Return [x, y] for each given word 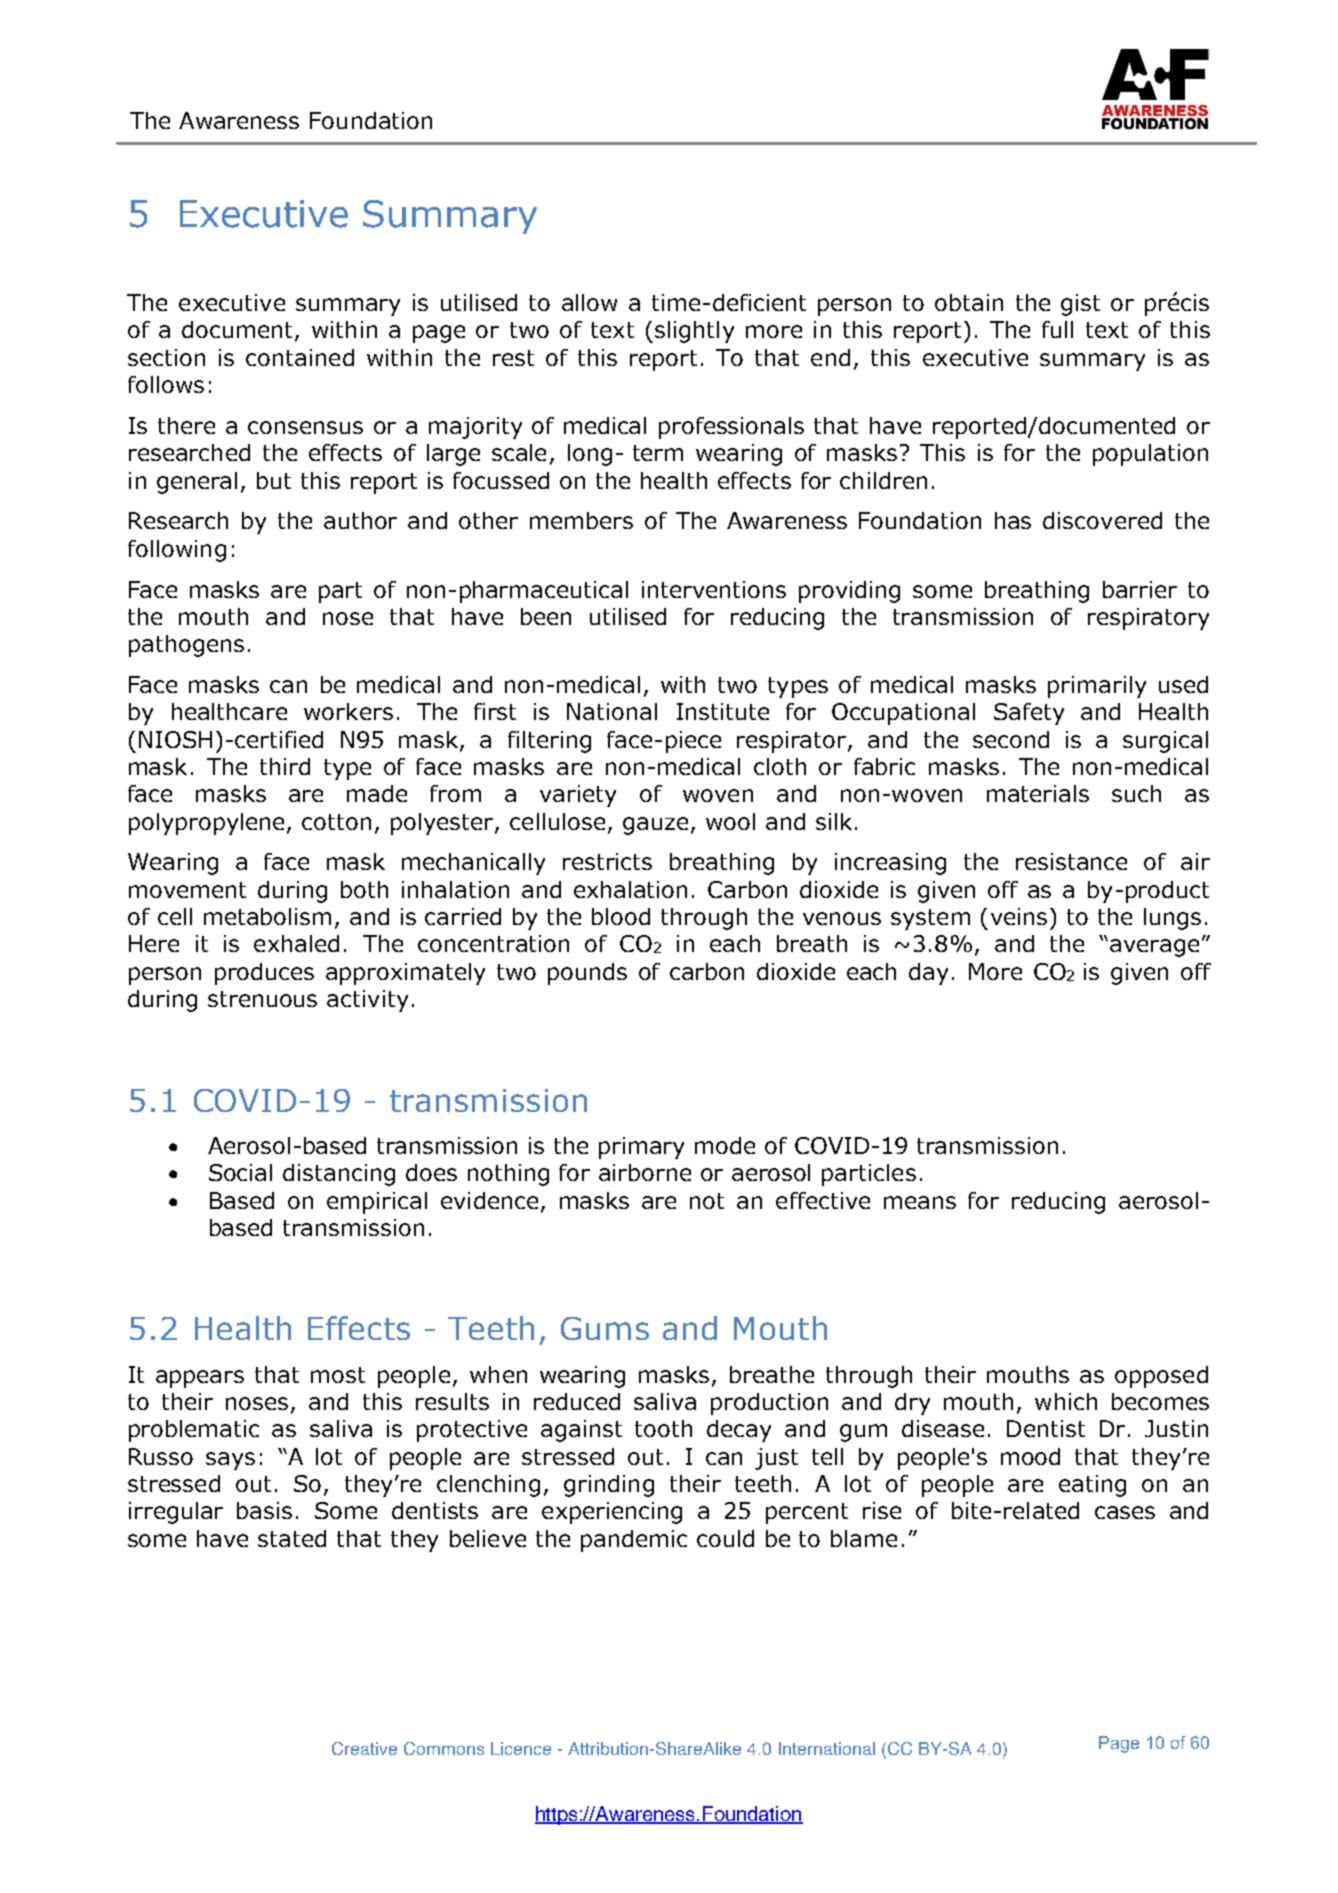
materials [1038, 793]
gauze [655, 826]
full [1057, 329]
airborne [645, 1172]
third [285, 766]
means [920, 1202]
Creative [364, 1748]
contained [300, 357]
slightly [694, 332]
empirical [377, 1203]
